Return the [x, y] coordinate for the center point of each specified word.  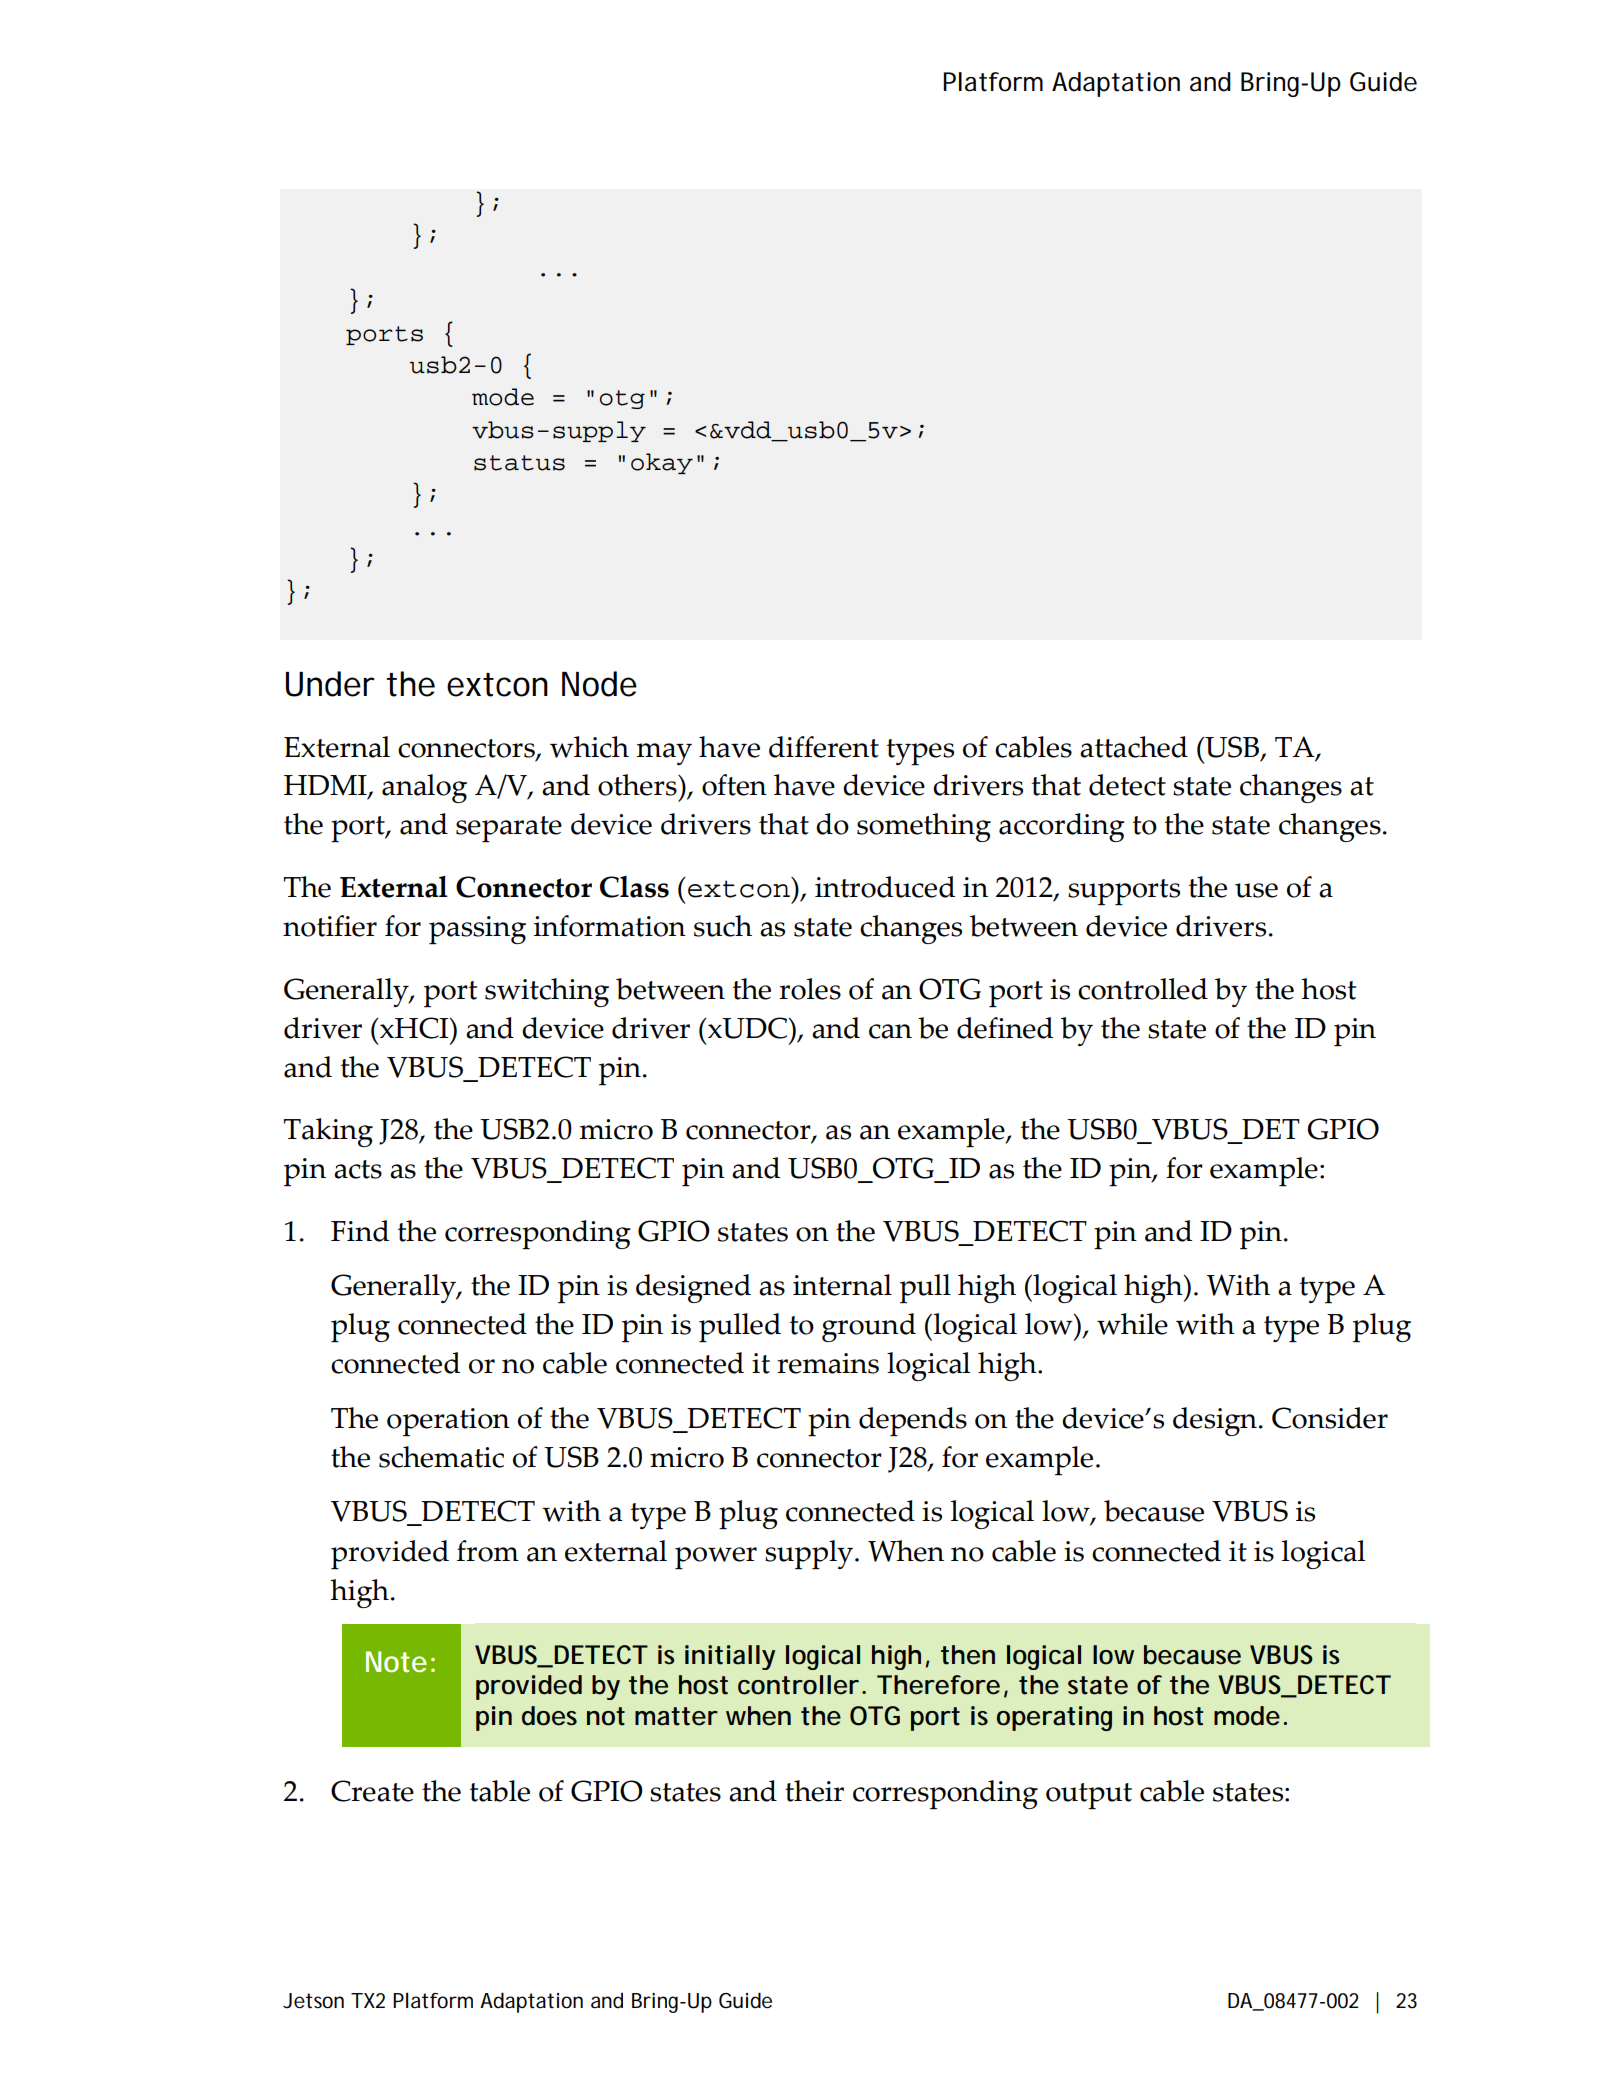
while [1132, 1324]
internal [842, 1285]
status [519, 463]
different [824, 747]
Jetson [317, 2001]
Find [360, 1231]
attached [1134, 747]
